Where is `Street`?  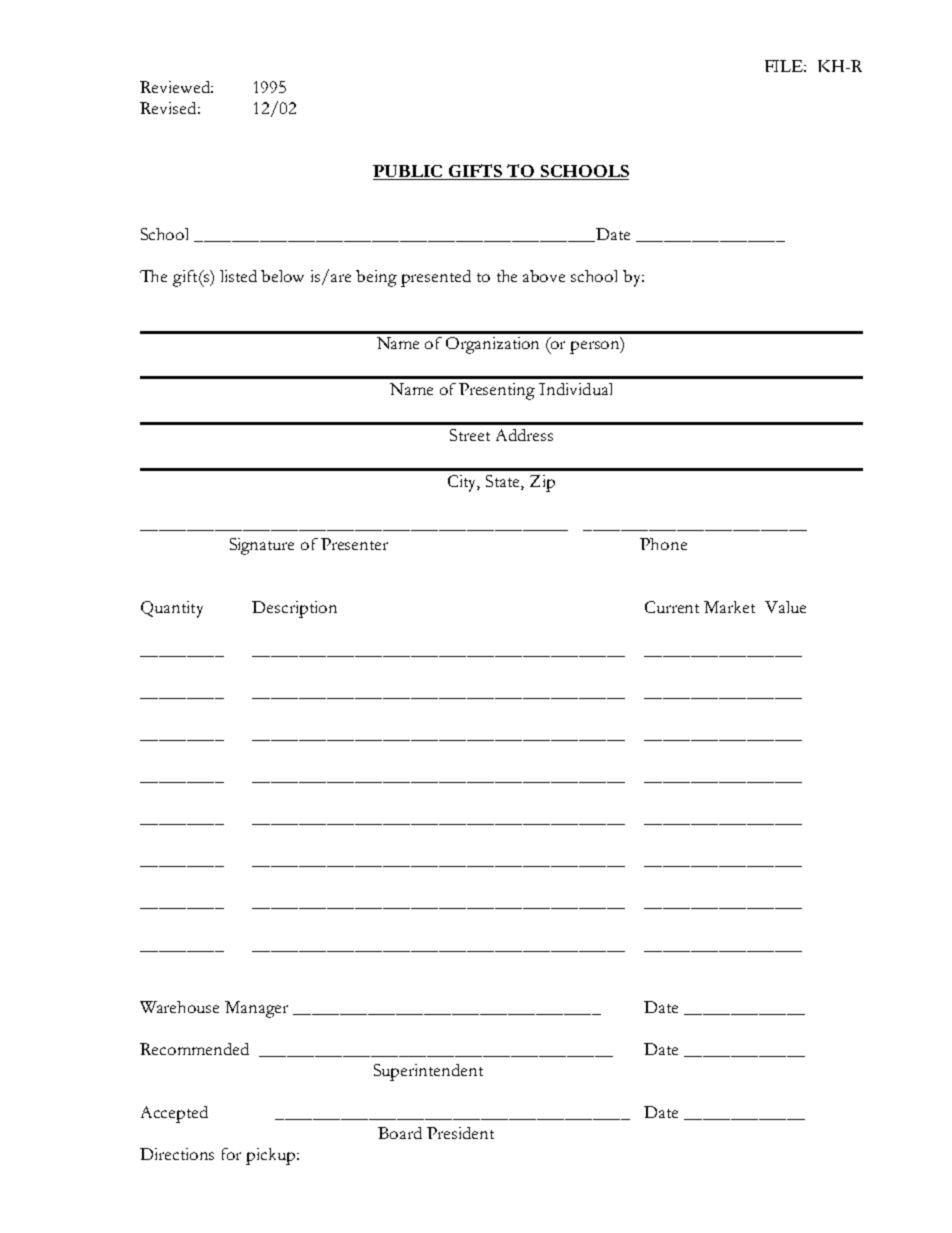 Street is located at coordinates (470, 435).
